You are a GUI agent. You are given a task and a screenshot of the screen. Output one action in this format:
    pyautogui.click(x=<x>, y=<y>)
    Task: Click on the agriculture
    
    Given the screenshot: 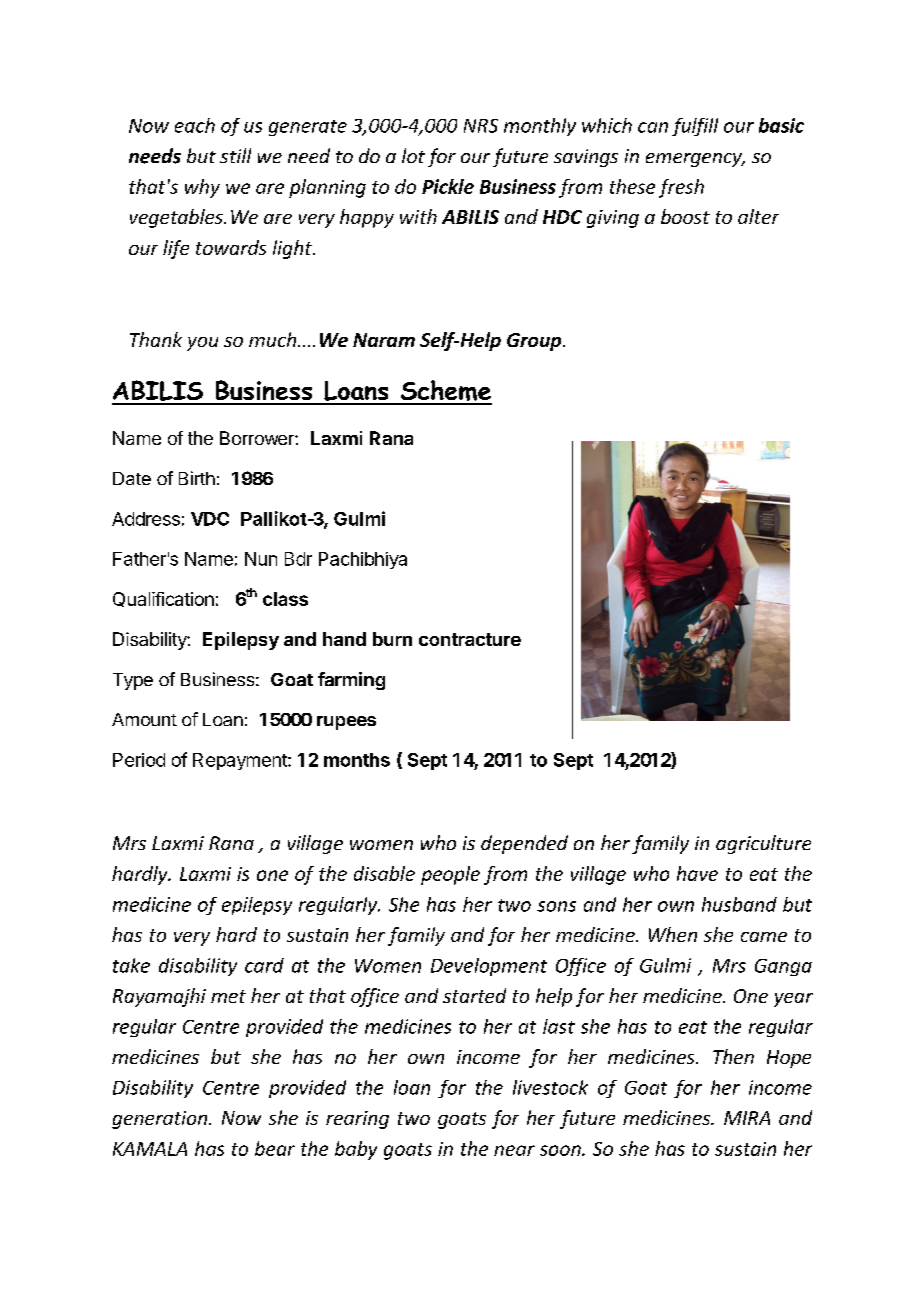 What is the action you would take?
    pyautogui.click(x=763, y=844)
